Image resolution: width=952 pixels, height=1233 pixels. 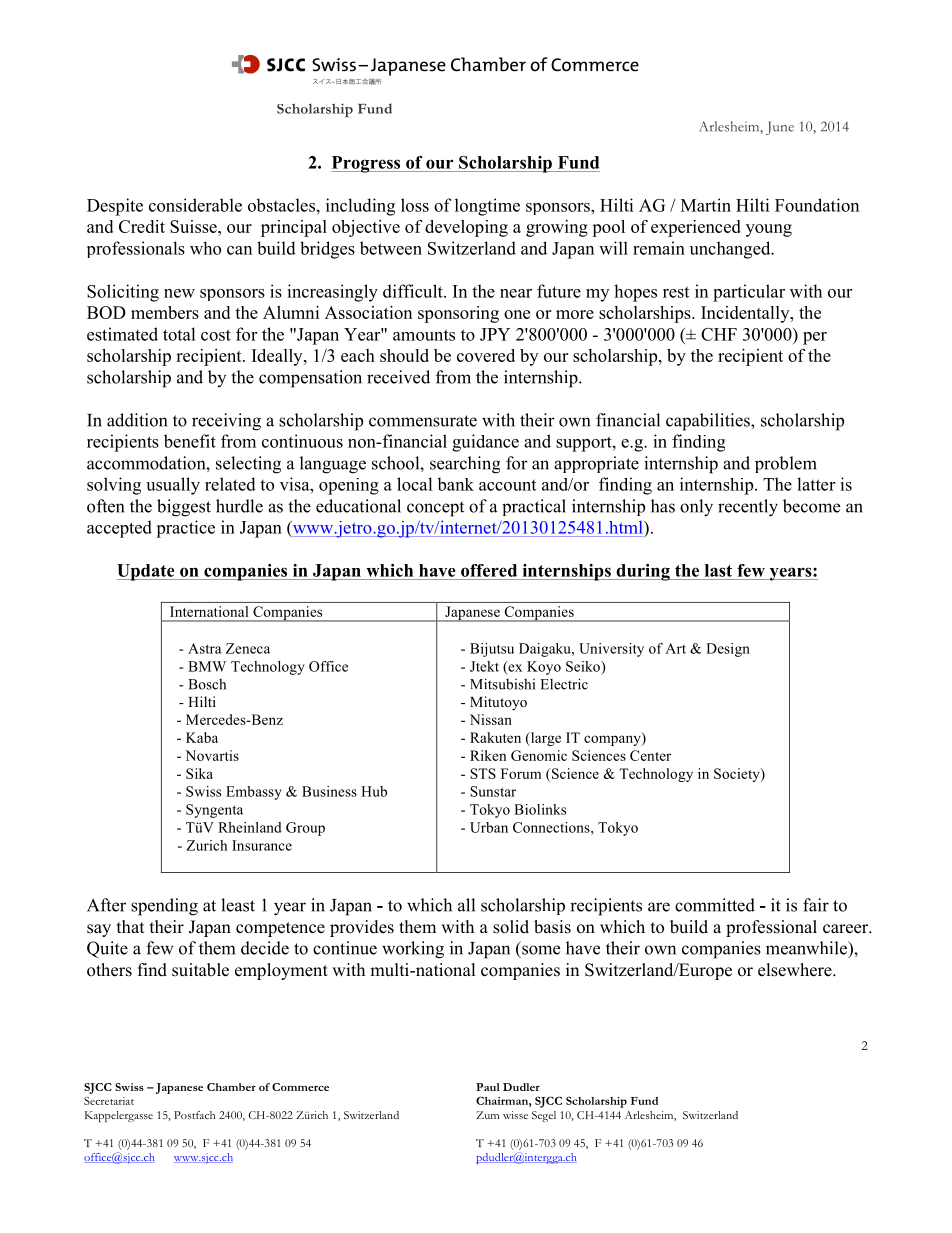 I want to click on Bosch, so click(x=207, y=684).
